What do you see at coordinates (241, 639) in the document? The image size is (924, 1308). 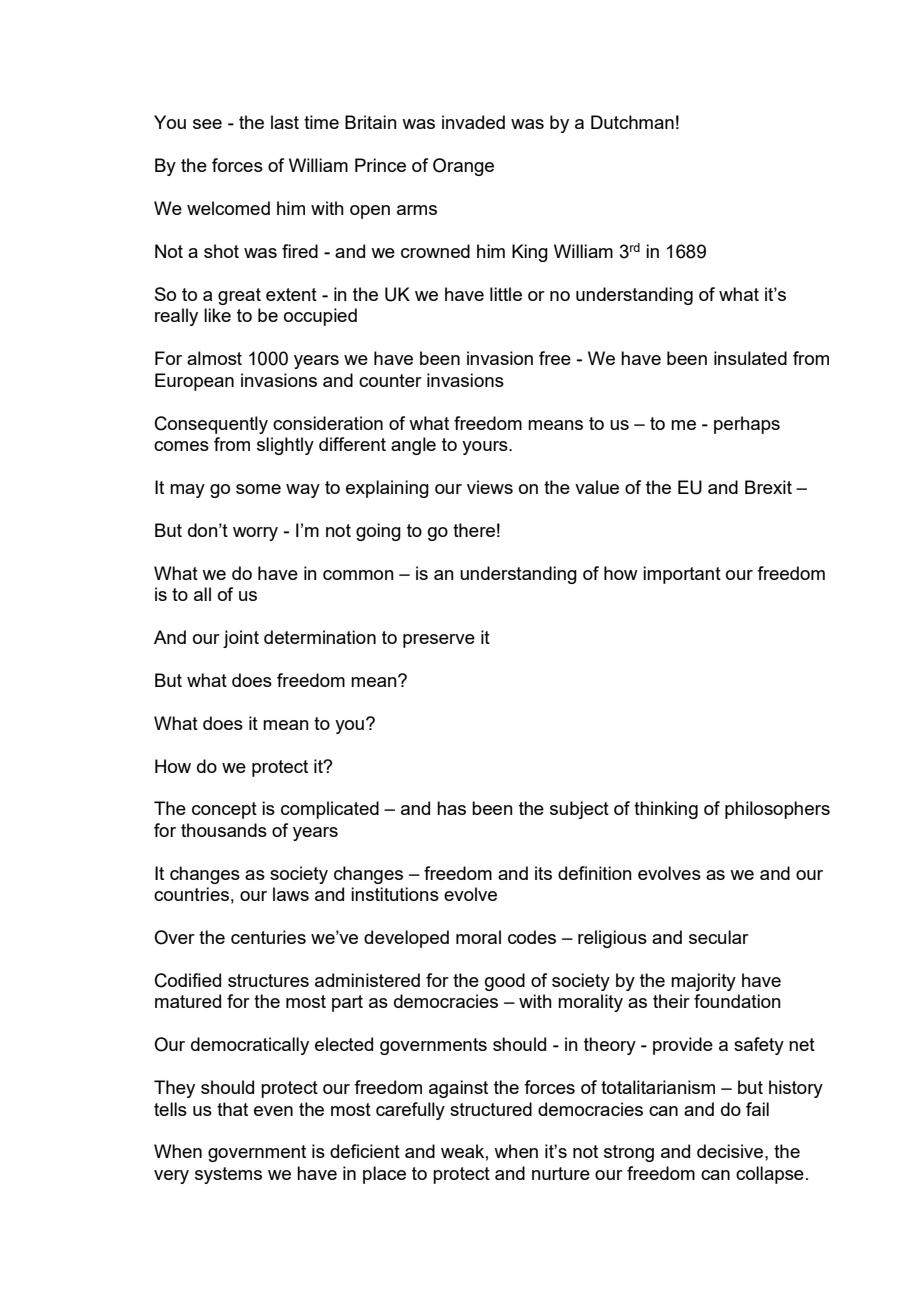 I see `joint` at bounding box center [241, 639].
